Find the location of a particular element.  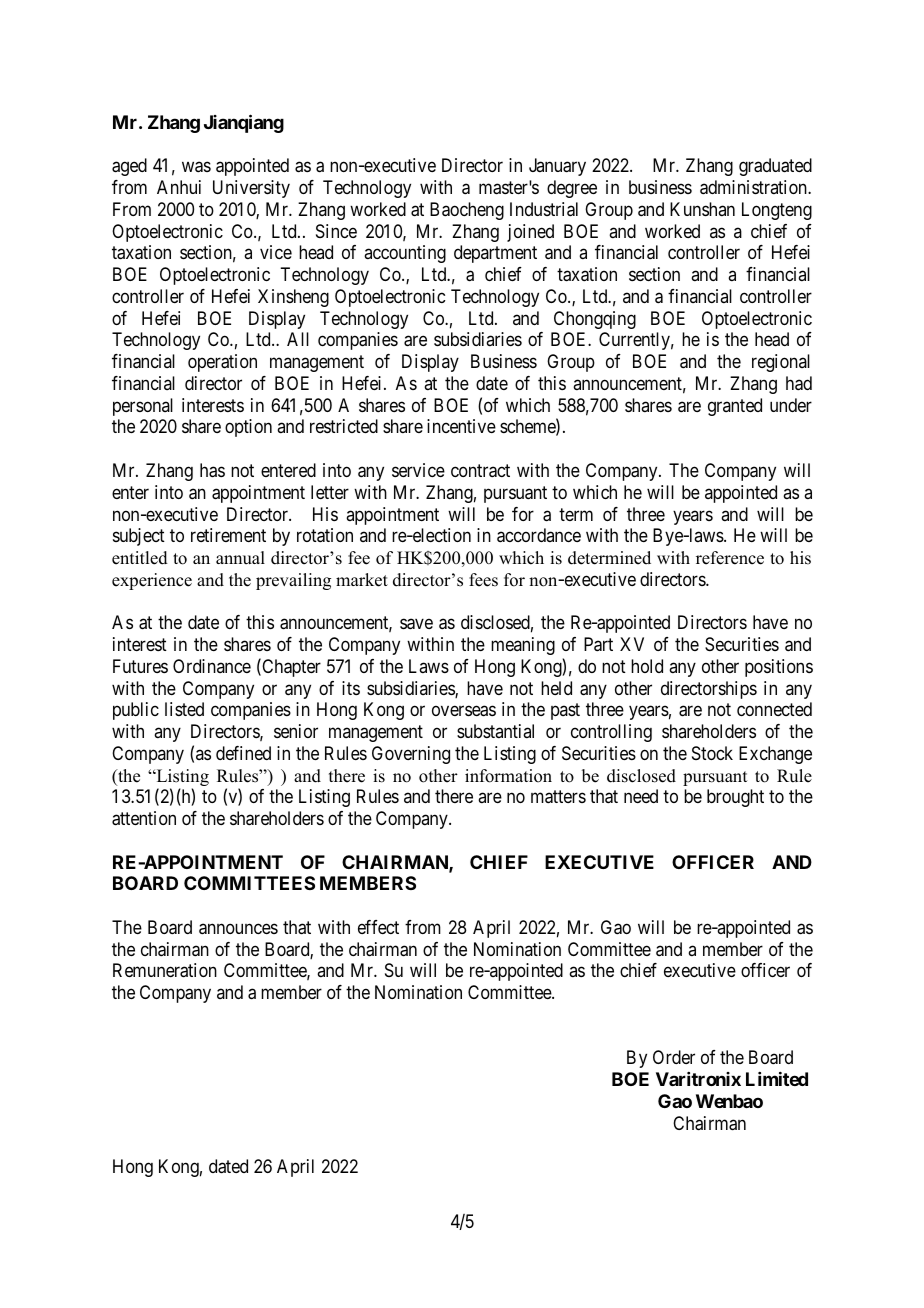

effect is located at coordinates (378, 927).
